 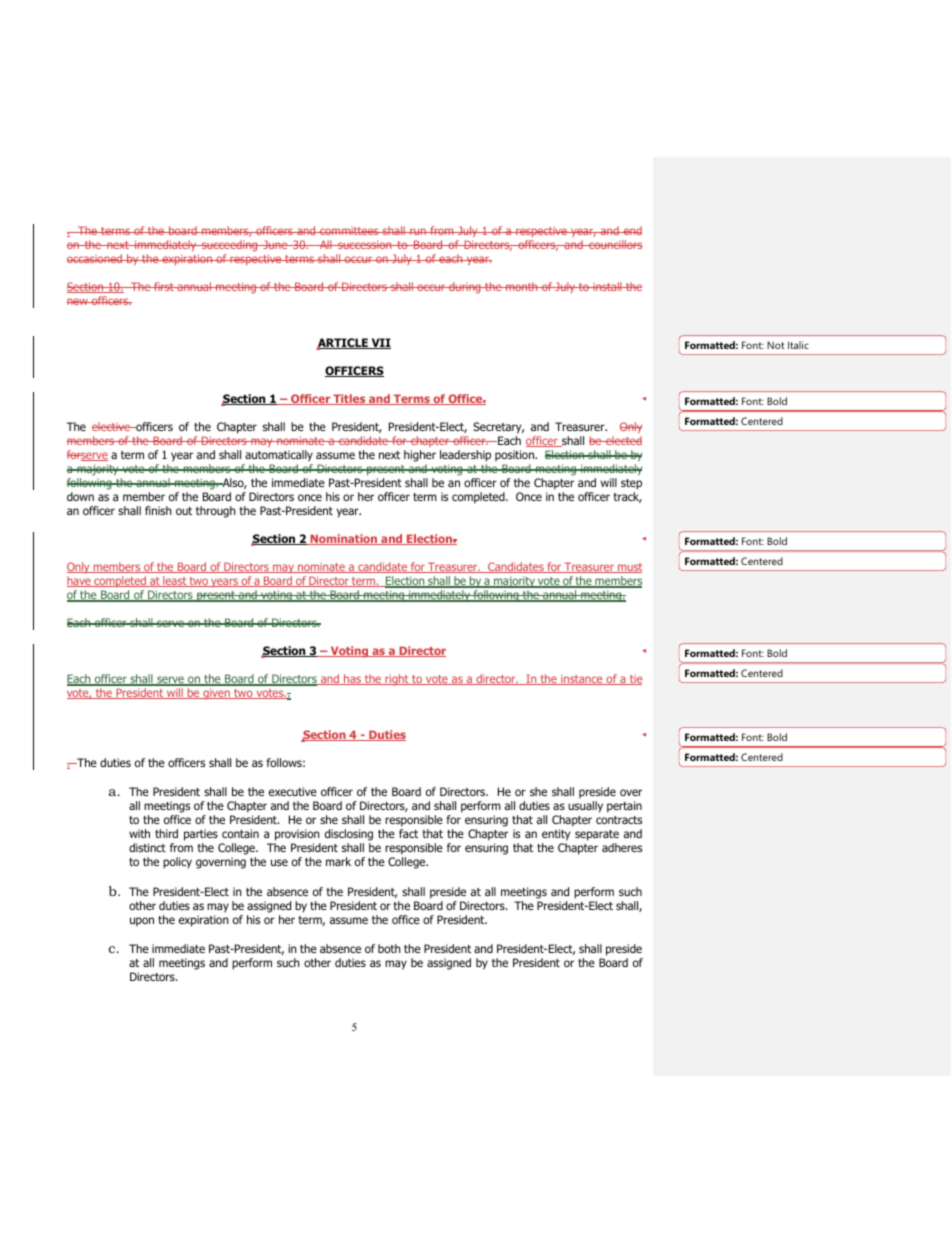 What do you see at coordinates (420, 456) in the screenshot?
I see `higher` at bounding box center [420, 456].
